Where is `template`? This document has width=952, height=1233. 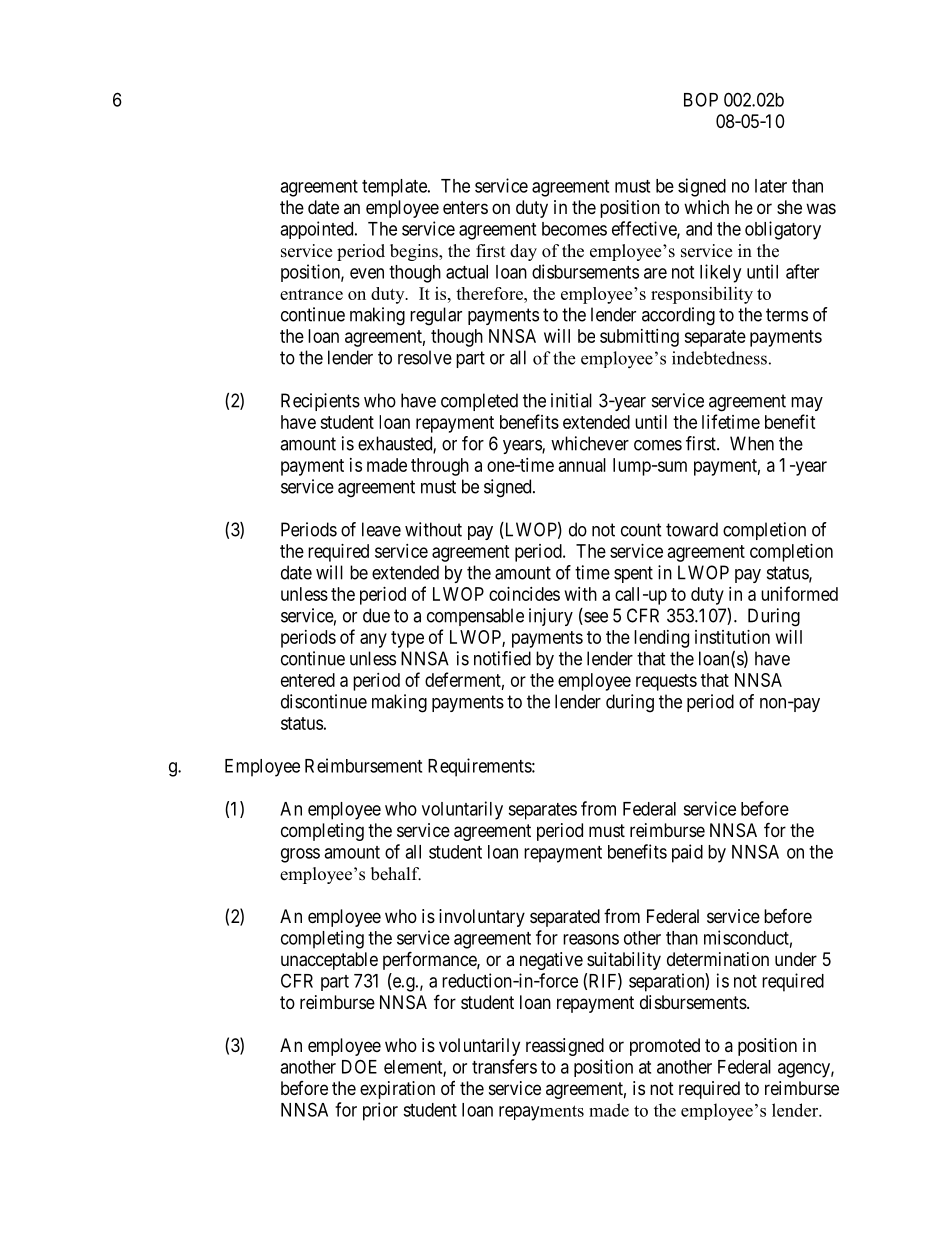 template is located at coordinates (395, 188).
